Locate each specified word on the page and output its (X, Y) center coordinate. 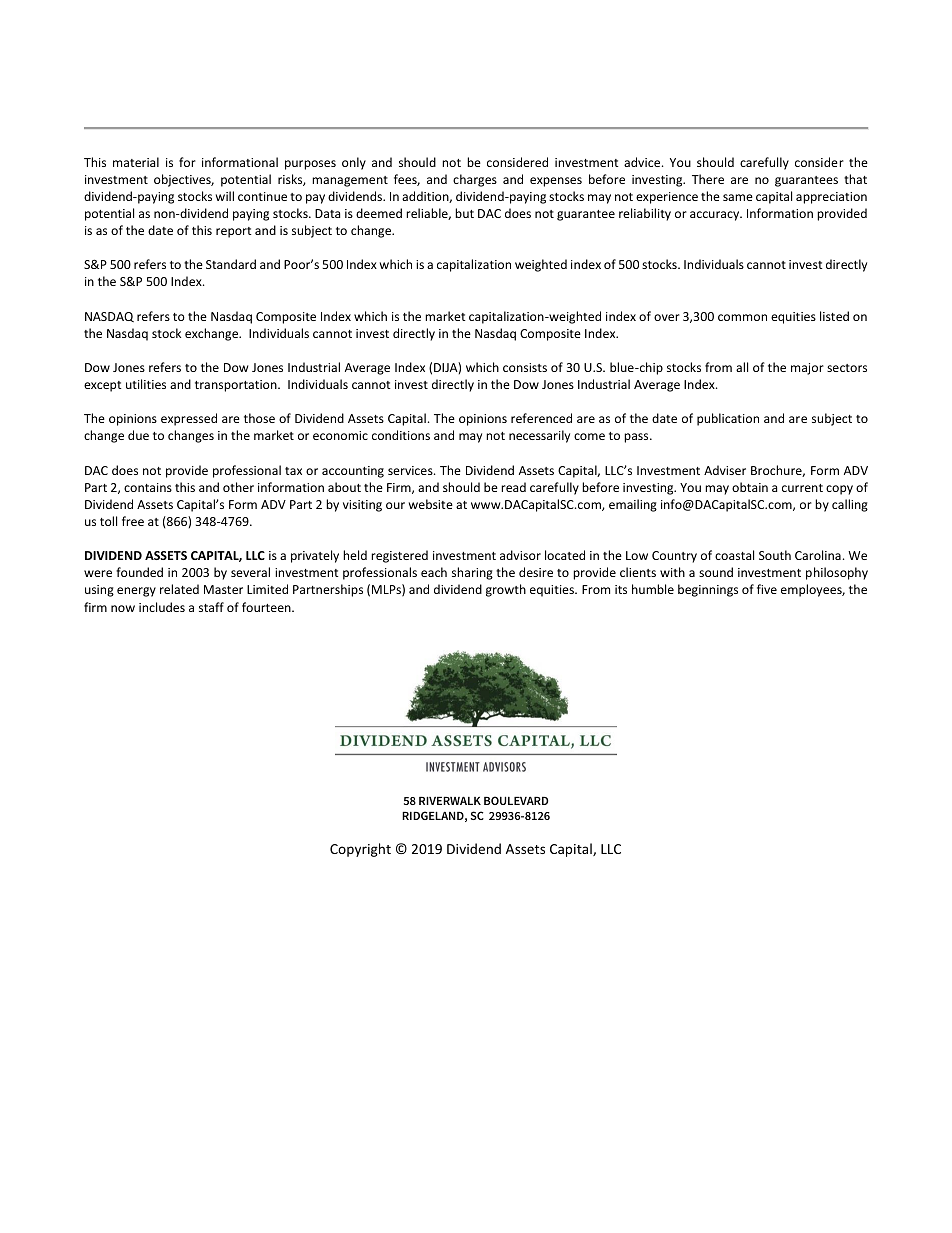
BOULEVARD (516, 800)
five (767, 589)
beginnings (708, 590)
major (807, 369)
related (179, 589)
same (738, 197)
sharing (472, 573)
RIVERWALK (450, 801)
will (225, 196)
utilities (146, 384)
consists (525, 367)
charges (475, 180)
